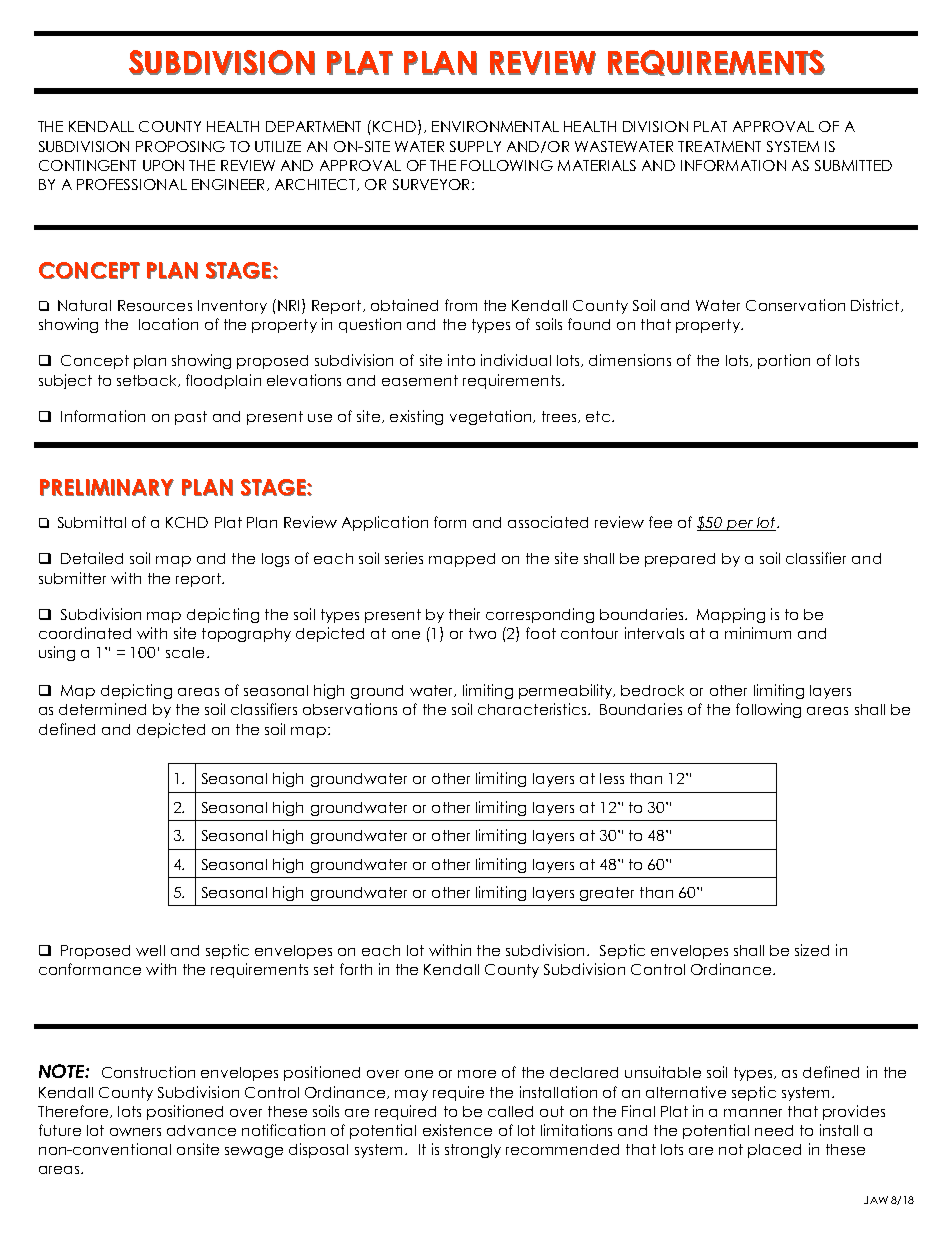  Describe the element at coordinates (548, 522) in the document. I see `associated` at that location.
